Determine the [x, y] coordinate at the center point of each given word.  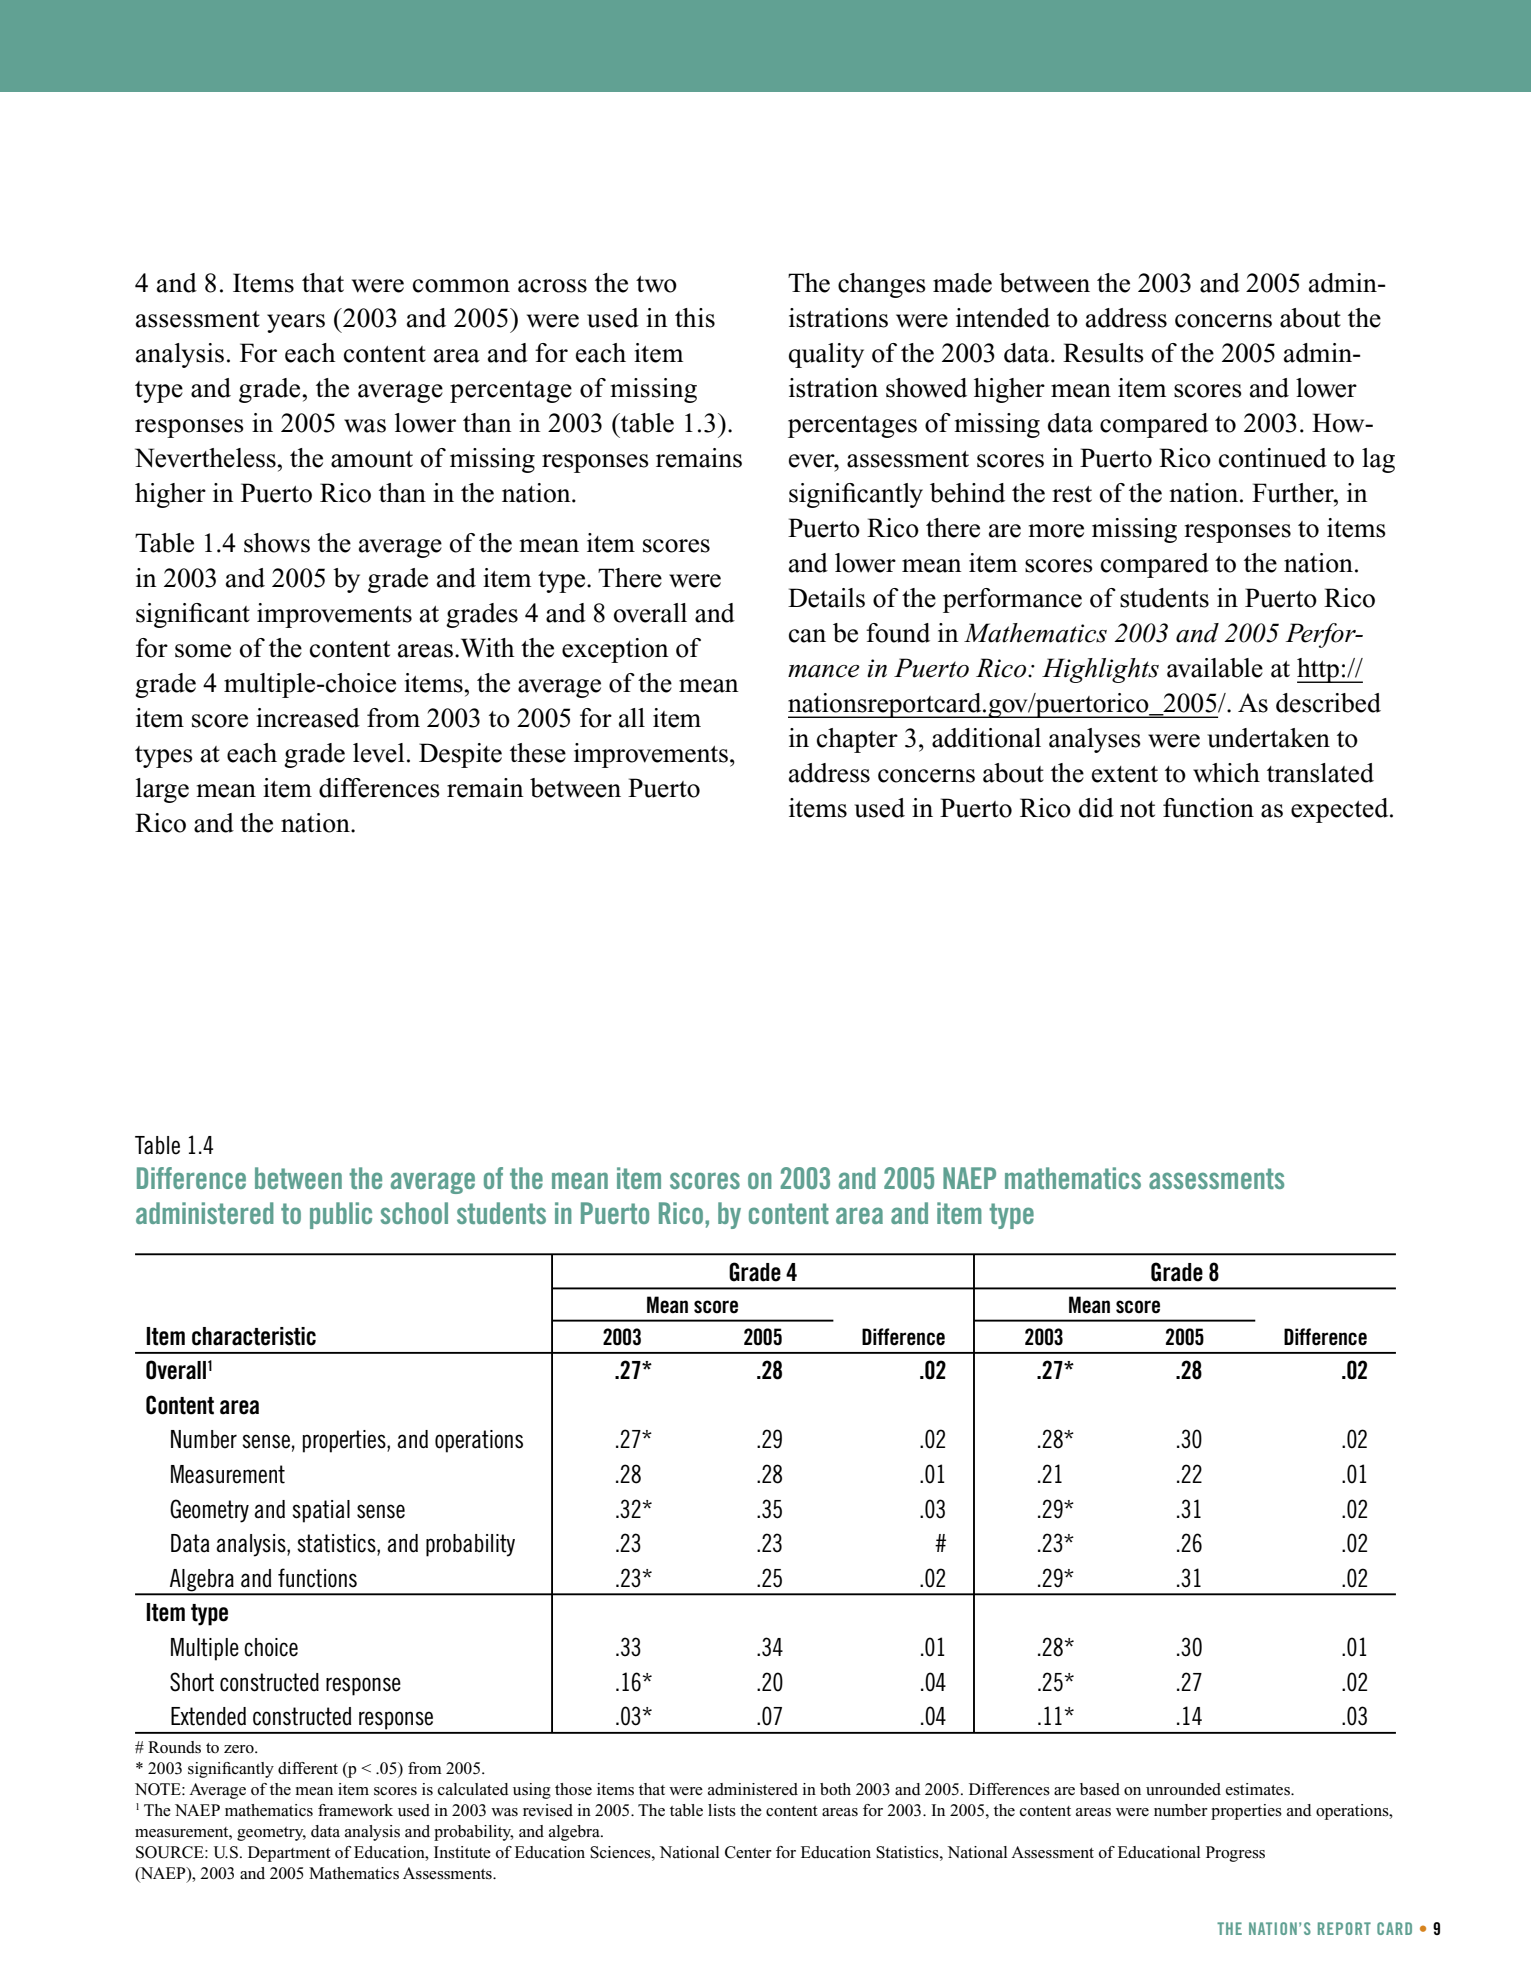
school [414, 1213]
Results [1103, 353]
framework [355, 1810]
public [341, 1215]
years [296, 323]
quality [826, 355]
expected [1341, 810]
